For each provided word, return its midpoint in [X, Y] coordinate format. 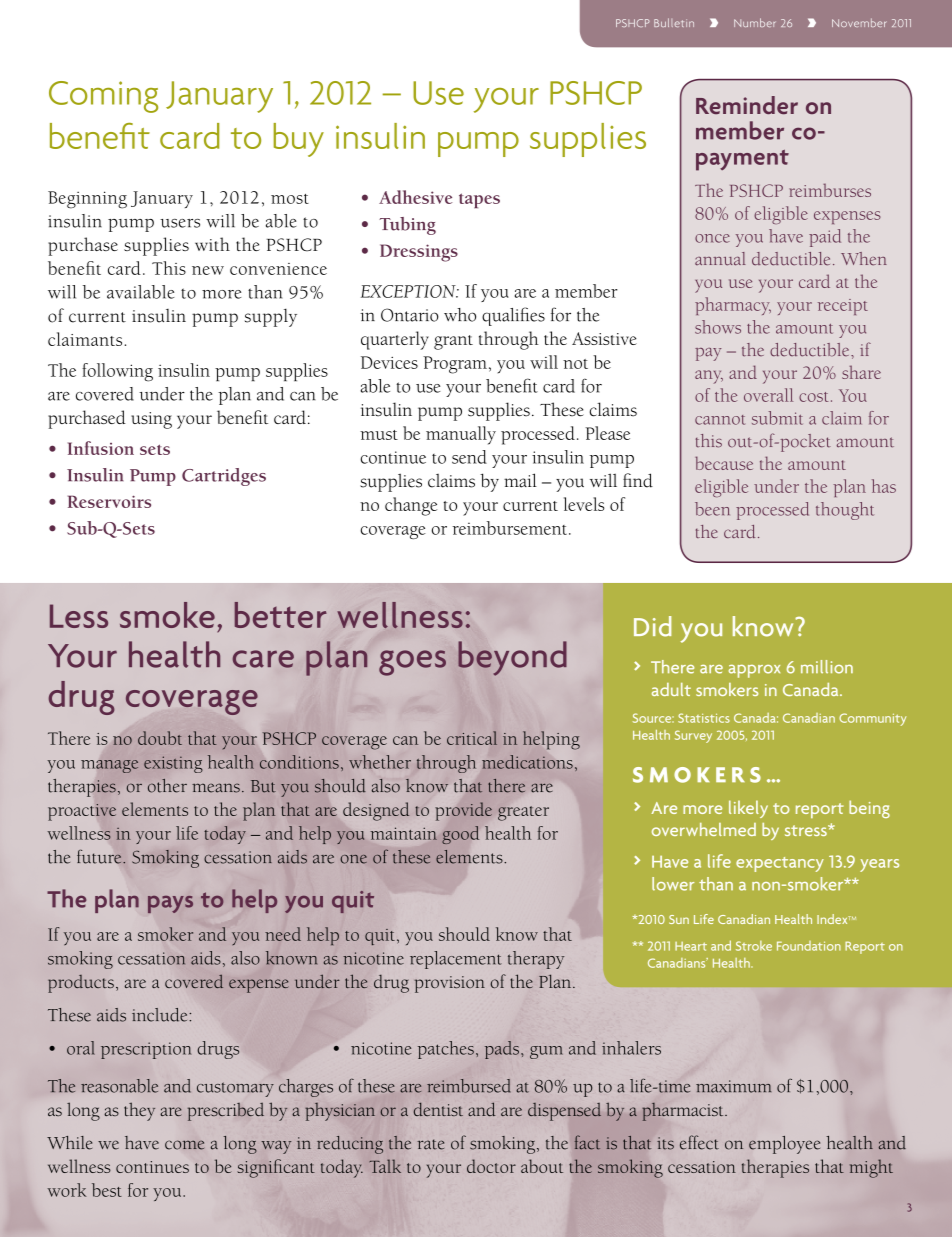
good [460, 835]
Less [79, 616]
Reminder [747, 105]
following [117, 372]
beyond [512, 658]
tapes [479, 200]
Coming [103, 97]
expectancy [780, 864]
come [184, 1145]
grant [453, 342]
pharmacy [733, 306]
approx [754, 671]
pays [170, 904]
